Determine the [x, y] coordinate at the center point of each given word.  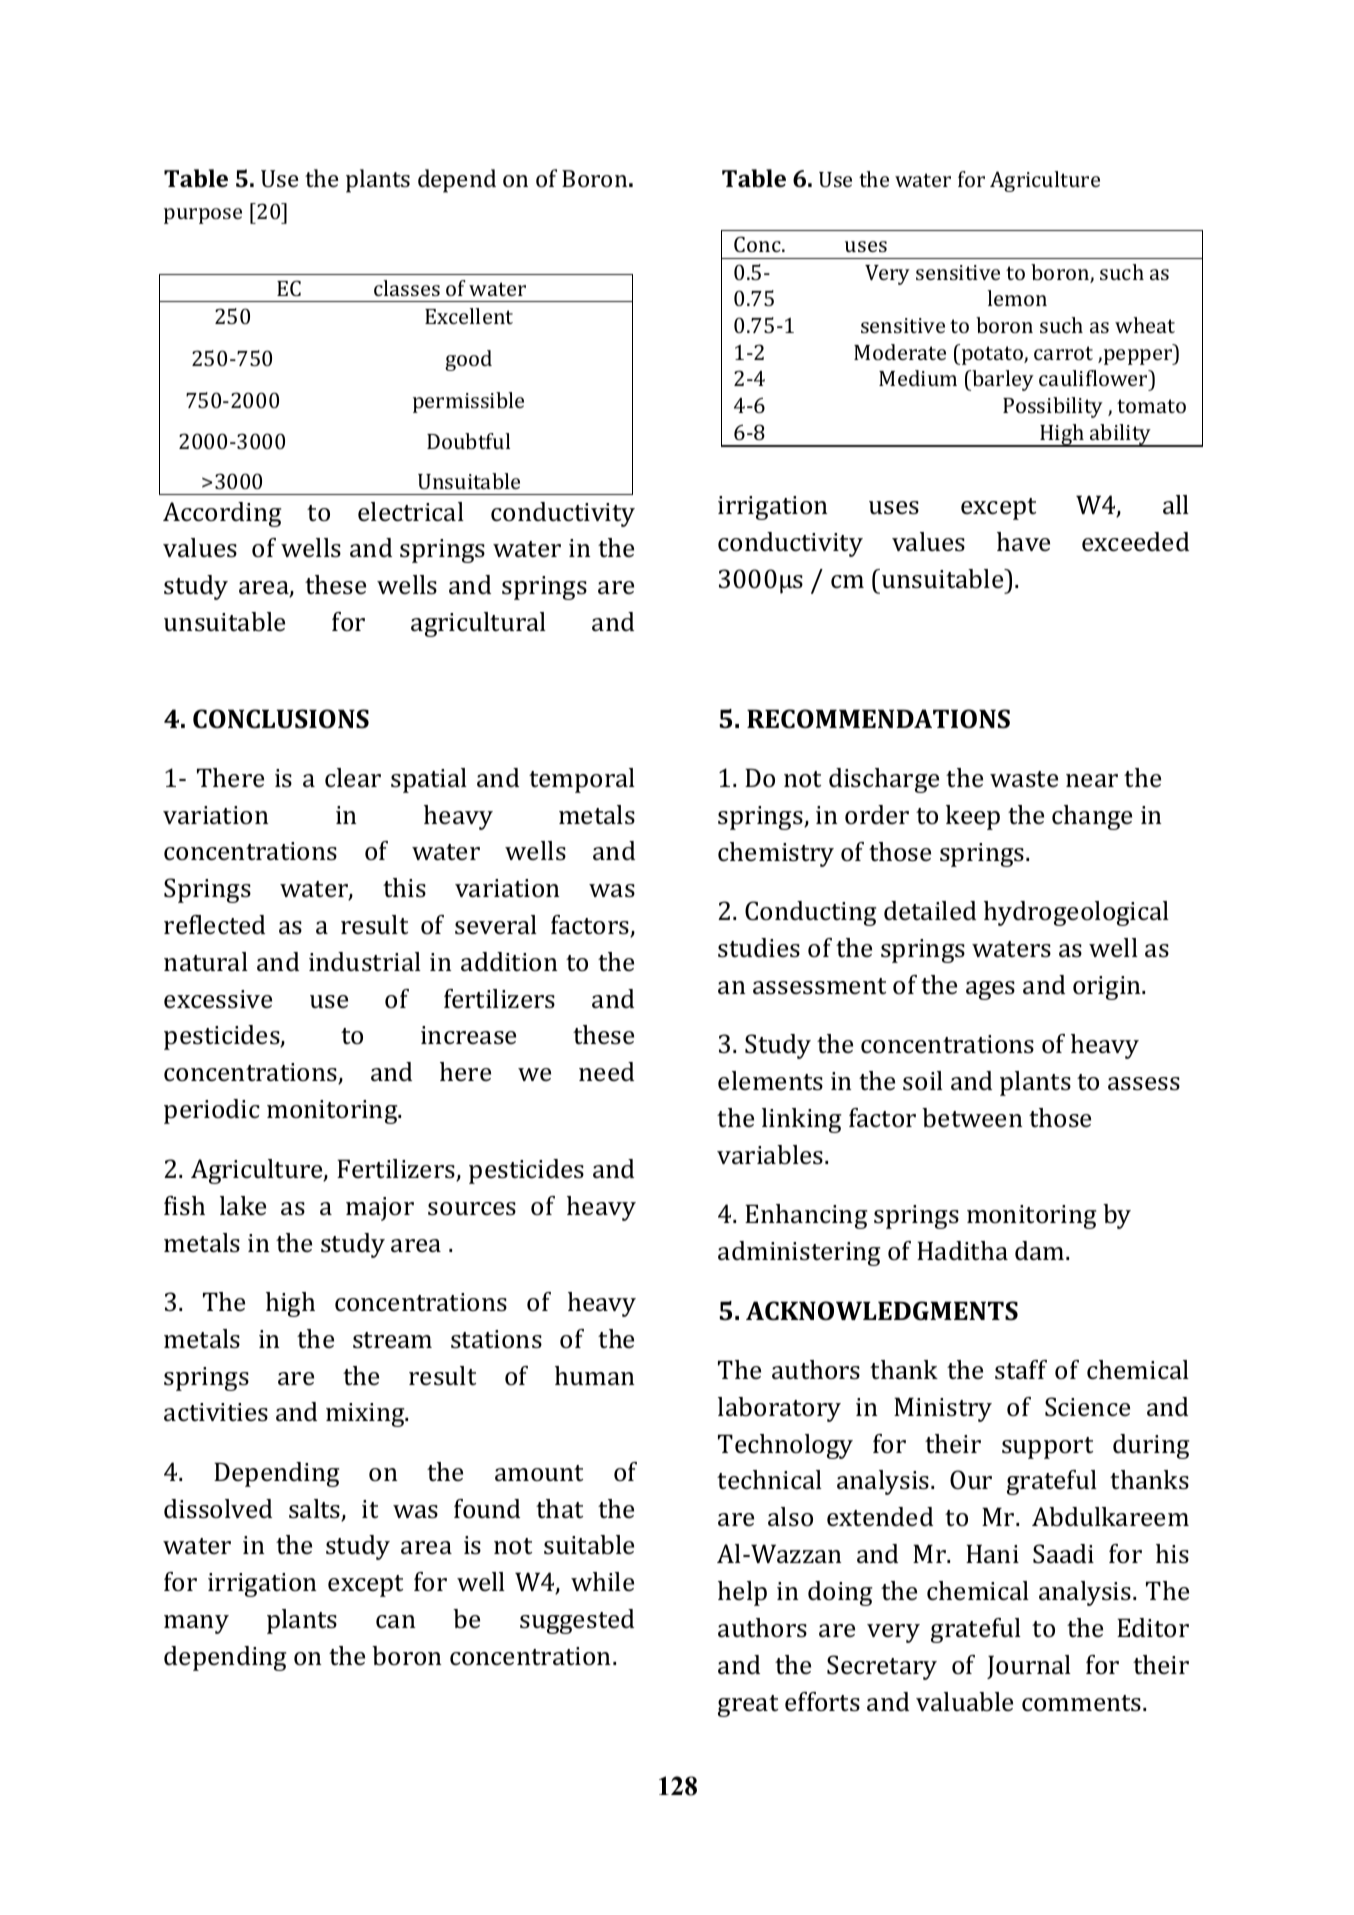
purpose [203, 216]
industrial [365, 962]
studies [759, 948]
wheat [1145, 325]
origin [1108, 988]
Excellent [469, 316]
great [748, 1706]
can [396, 1622]
